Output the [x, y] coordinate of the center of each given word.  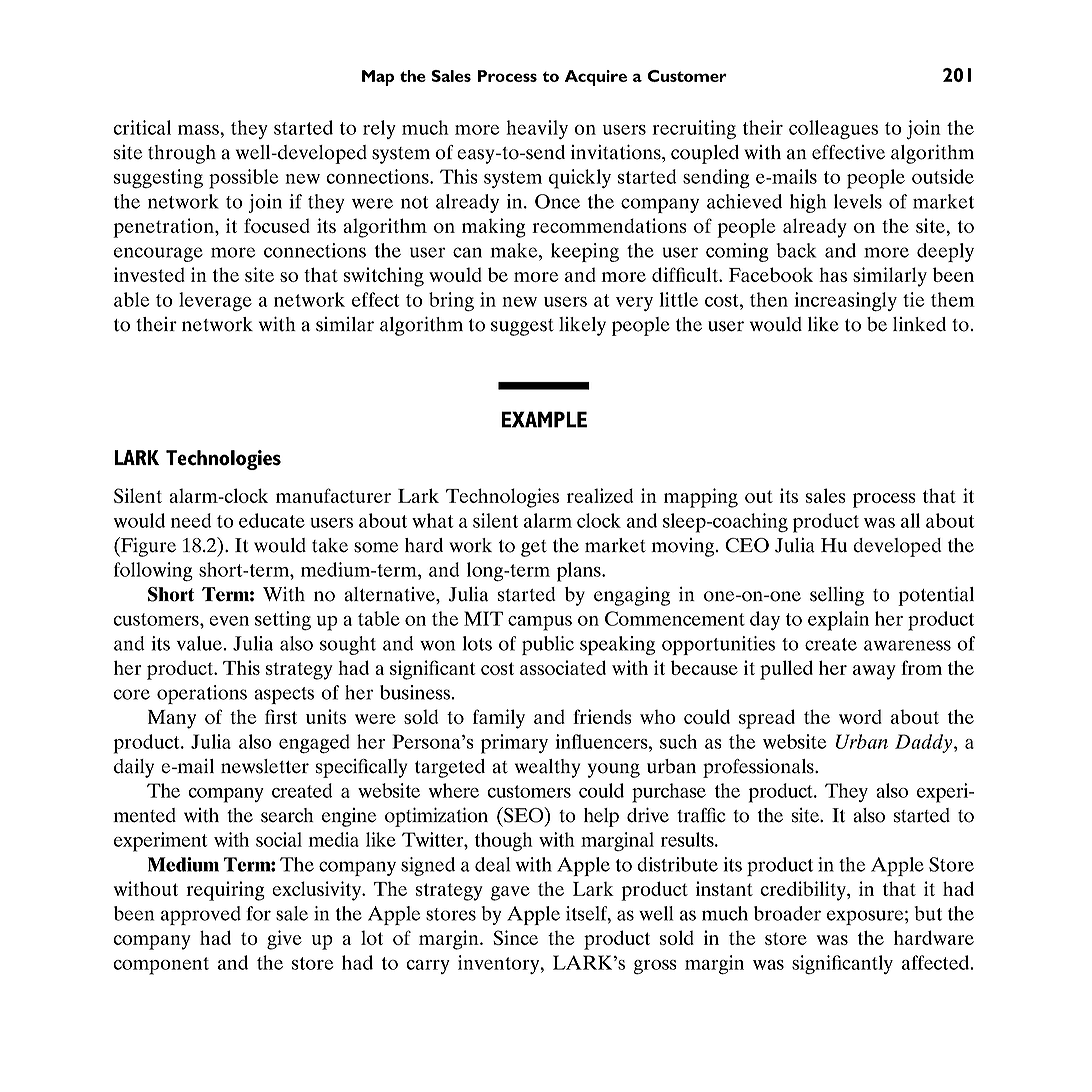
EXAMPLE [544, 419]
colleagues [833, 129]
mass [199, 130]
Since [515, 937]
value [200, 643]
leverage [215, 302]
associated [563, 667]
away [874, 672]
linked [919, 324]
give [284, 940]
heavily [537, 129]
